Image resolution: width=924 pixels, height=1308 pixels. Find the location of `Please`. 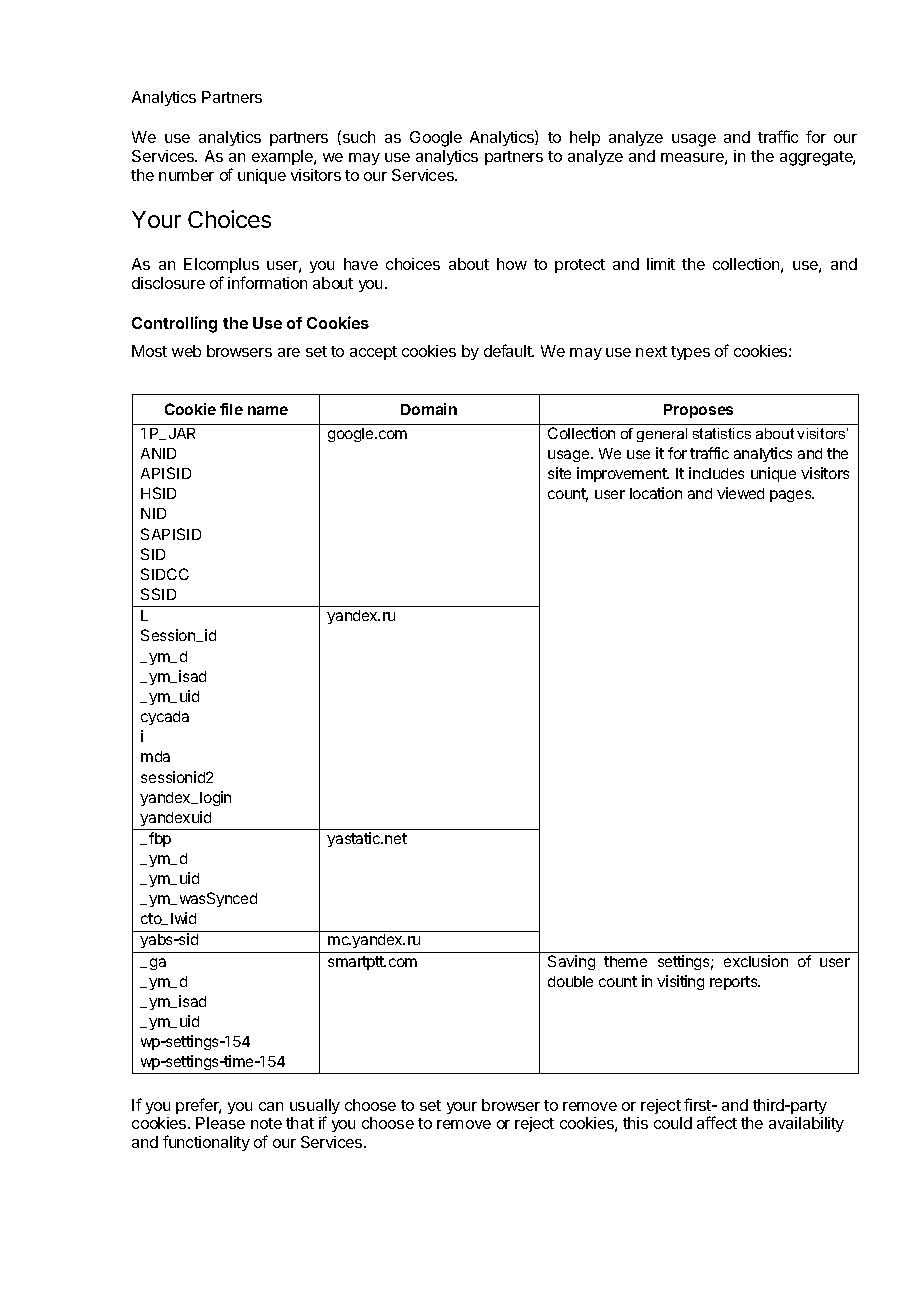

Please is located at coordinates (220, 1123).
